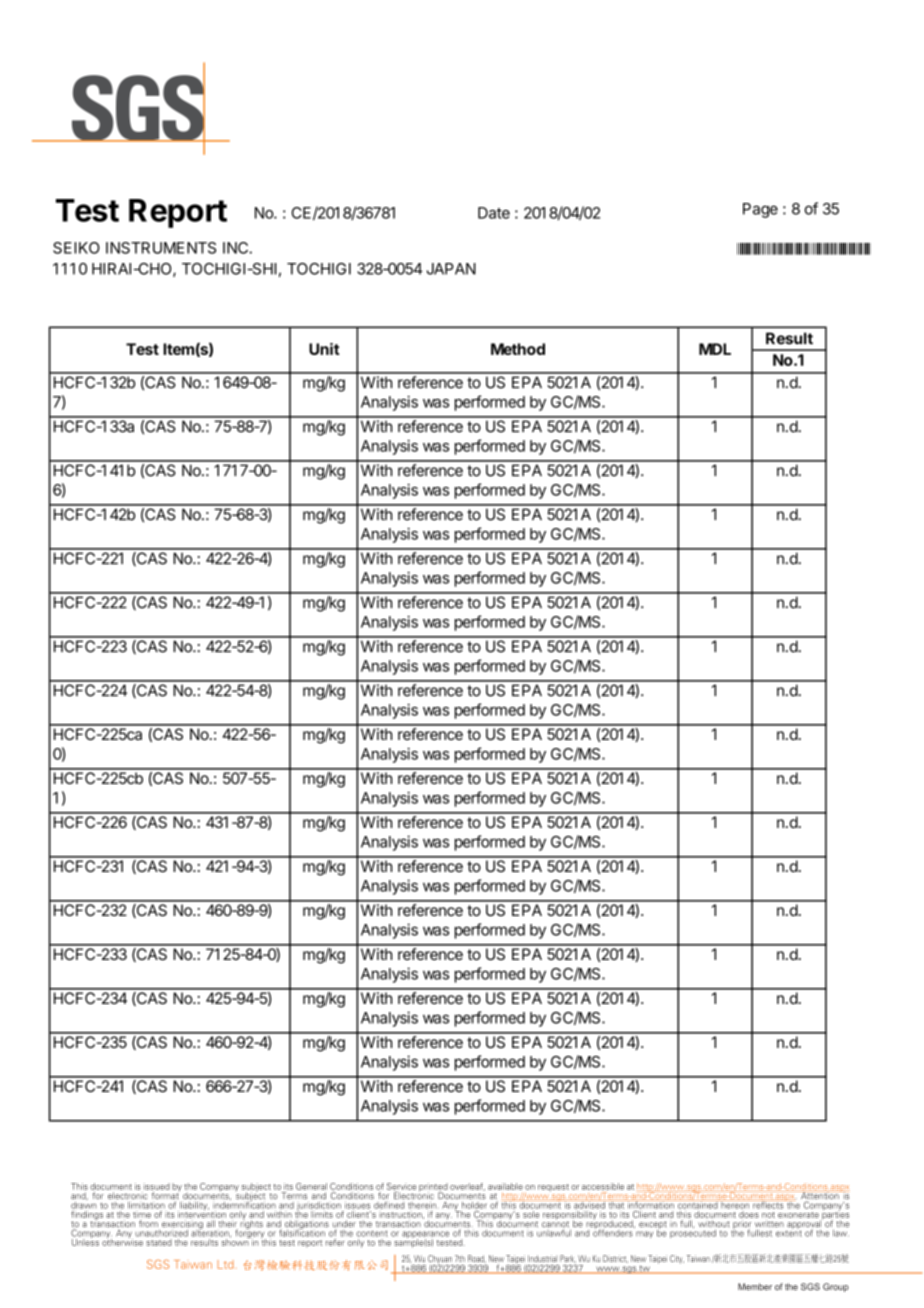  What do you see at coordinates (505, 1186) in the screenshot?
I see `available` at bounding box center [505, 1186].
